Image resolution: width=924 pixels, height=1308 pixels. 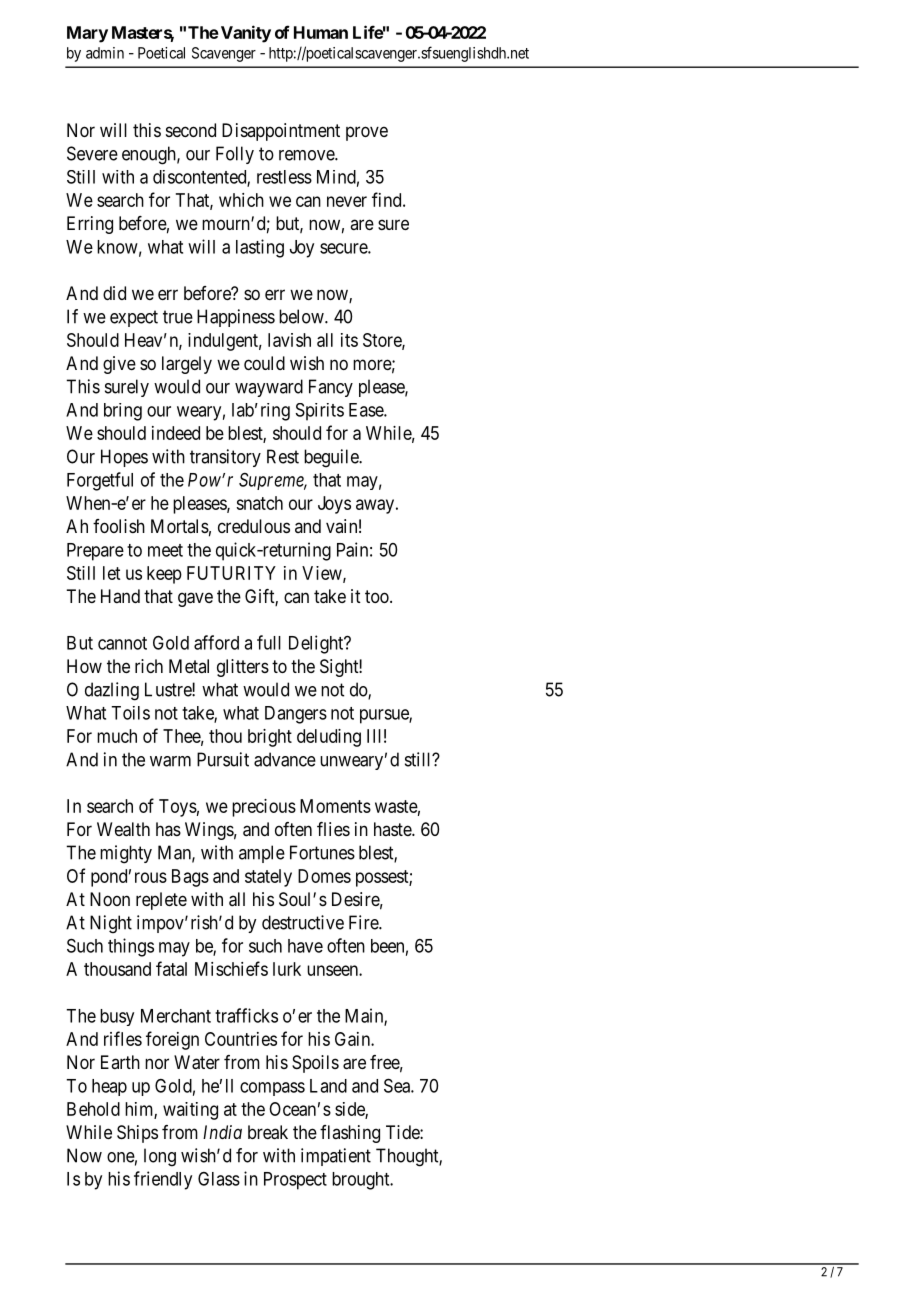 What do you see at coordinates (244, 34) in the document?
I see `Vanity` at bounding box center [244, 34].
